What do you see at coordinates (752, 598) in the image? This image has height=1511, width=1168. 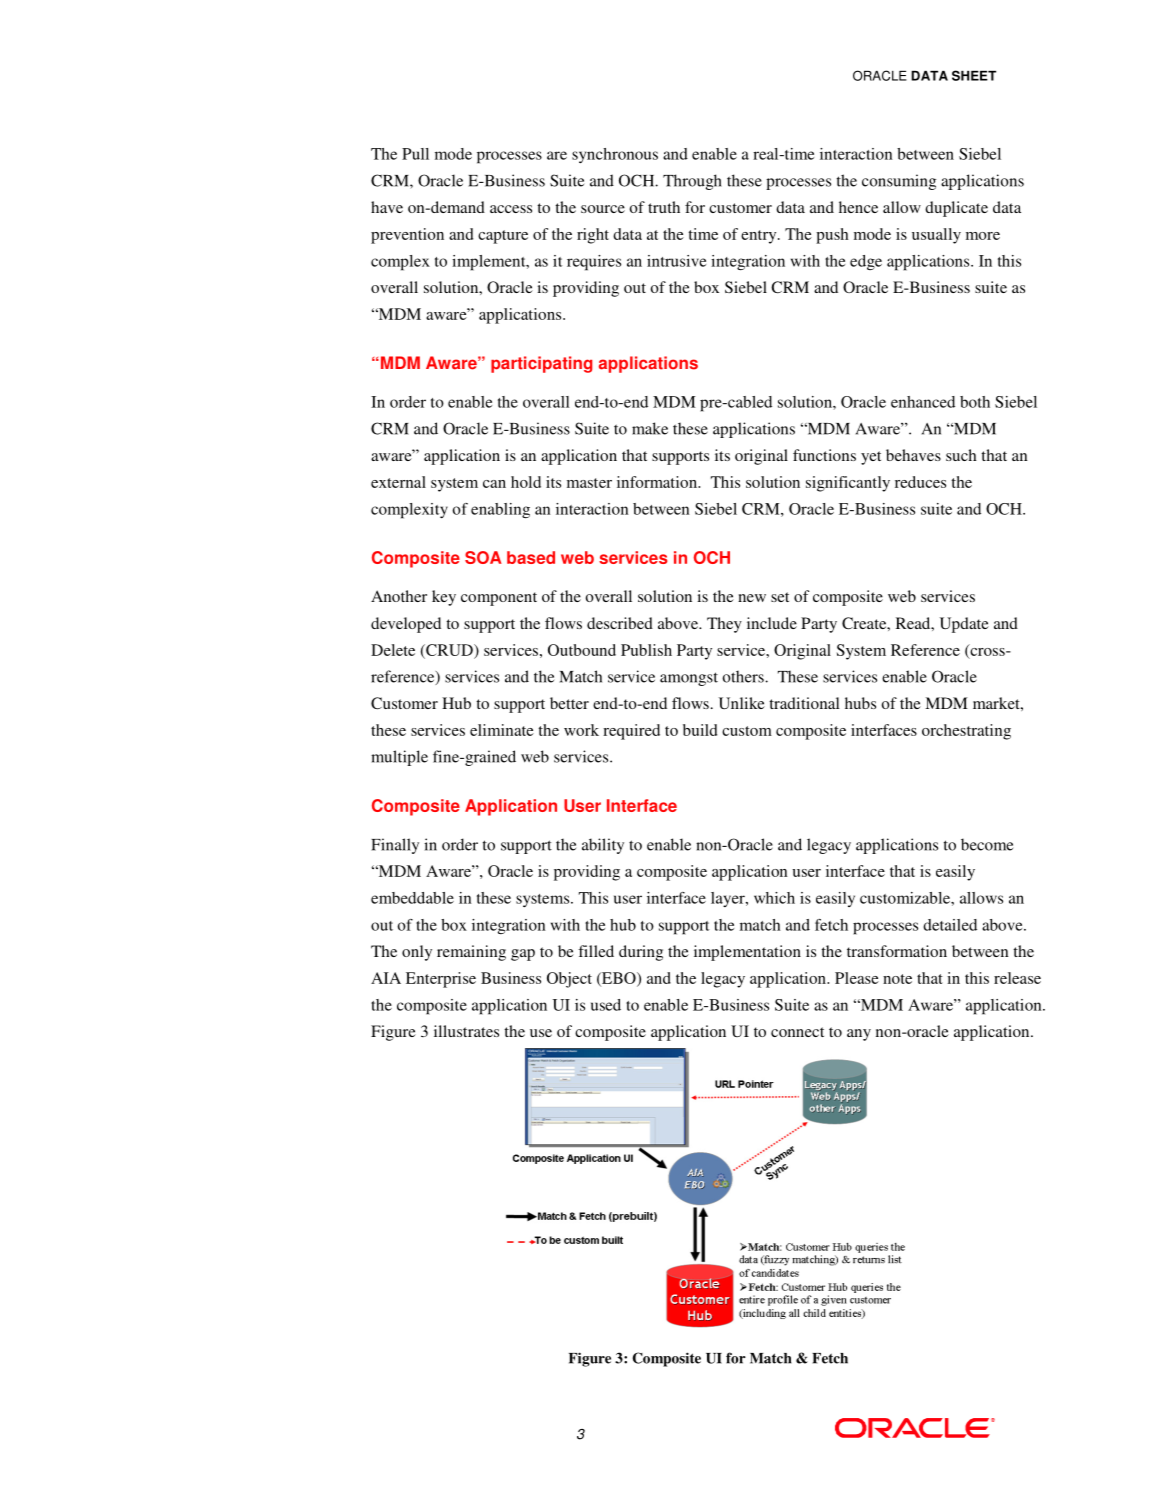 I see `new` at bounding box center [752, 598].
